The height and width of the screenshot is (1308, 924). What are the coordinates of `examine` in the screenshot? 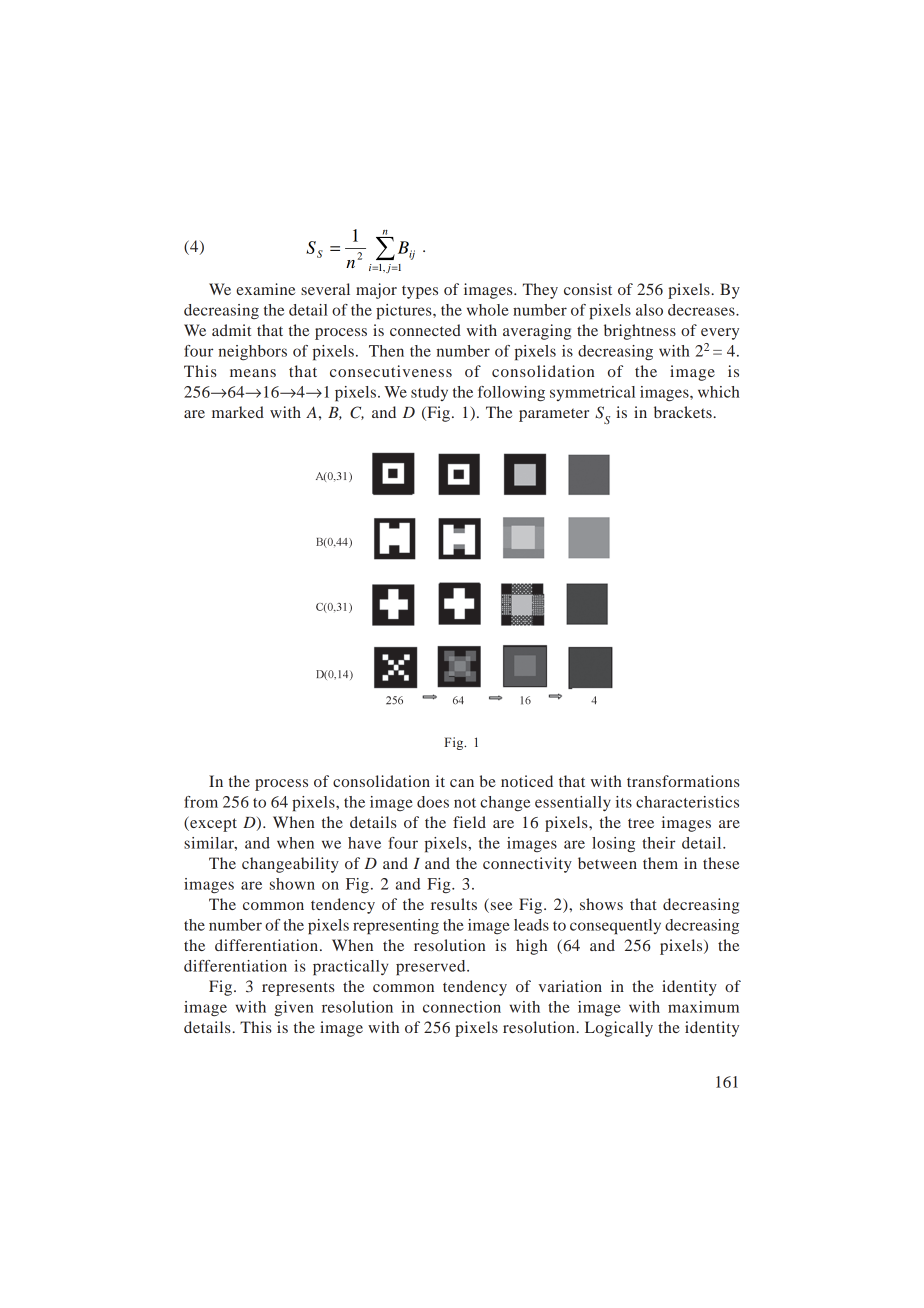 It's located at (265, 289).
